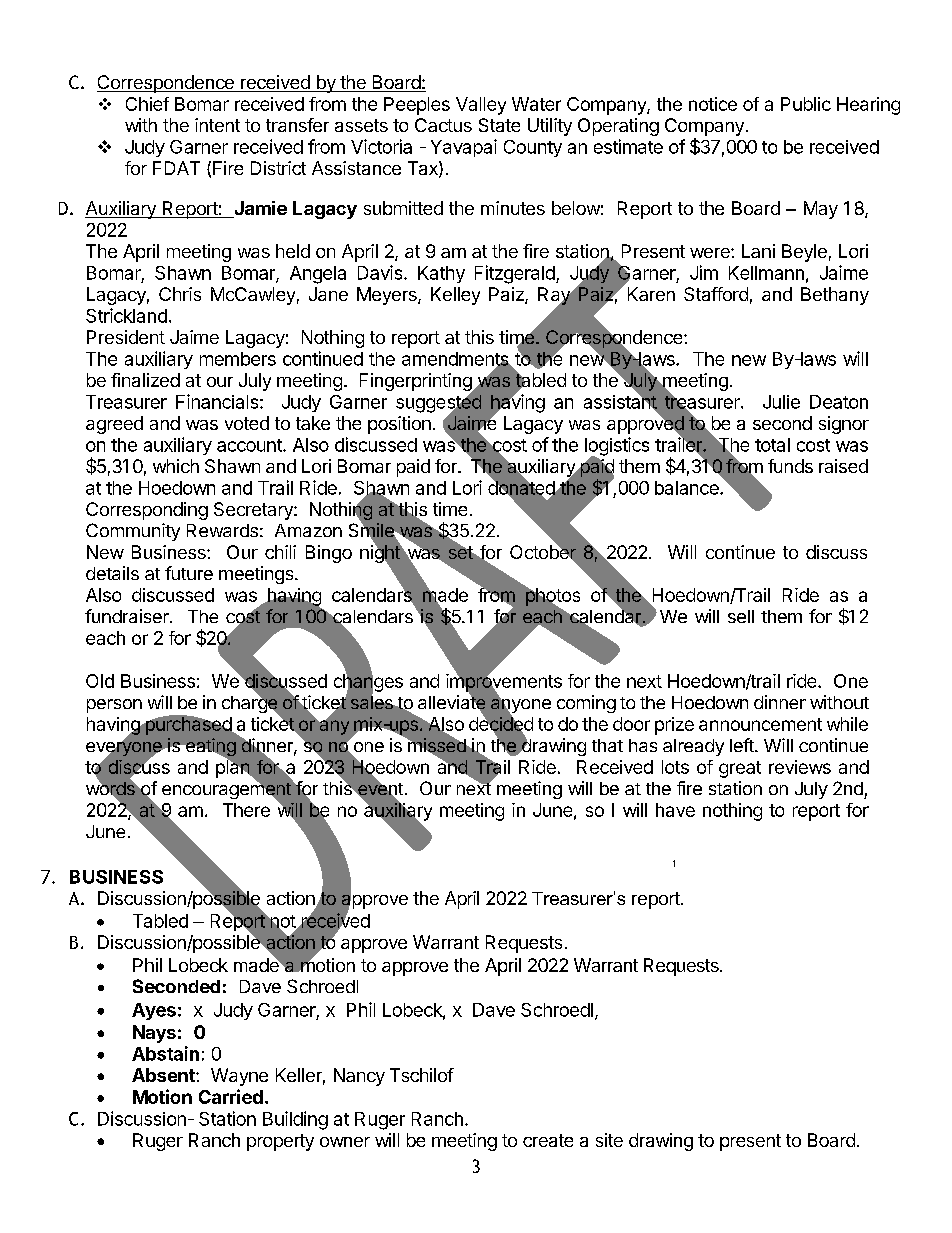 The width and height of the document is (952, 1233). Describe the element at coordinates (586, 704) in the document. I see `coming` at that location.
